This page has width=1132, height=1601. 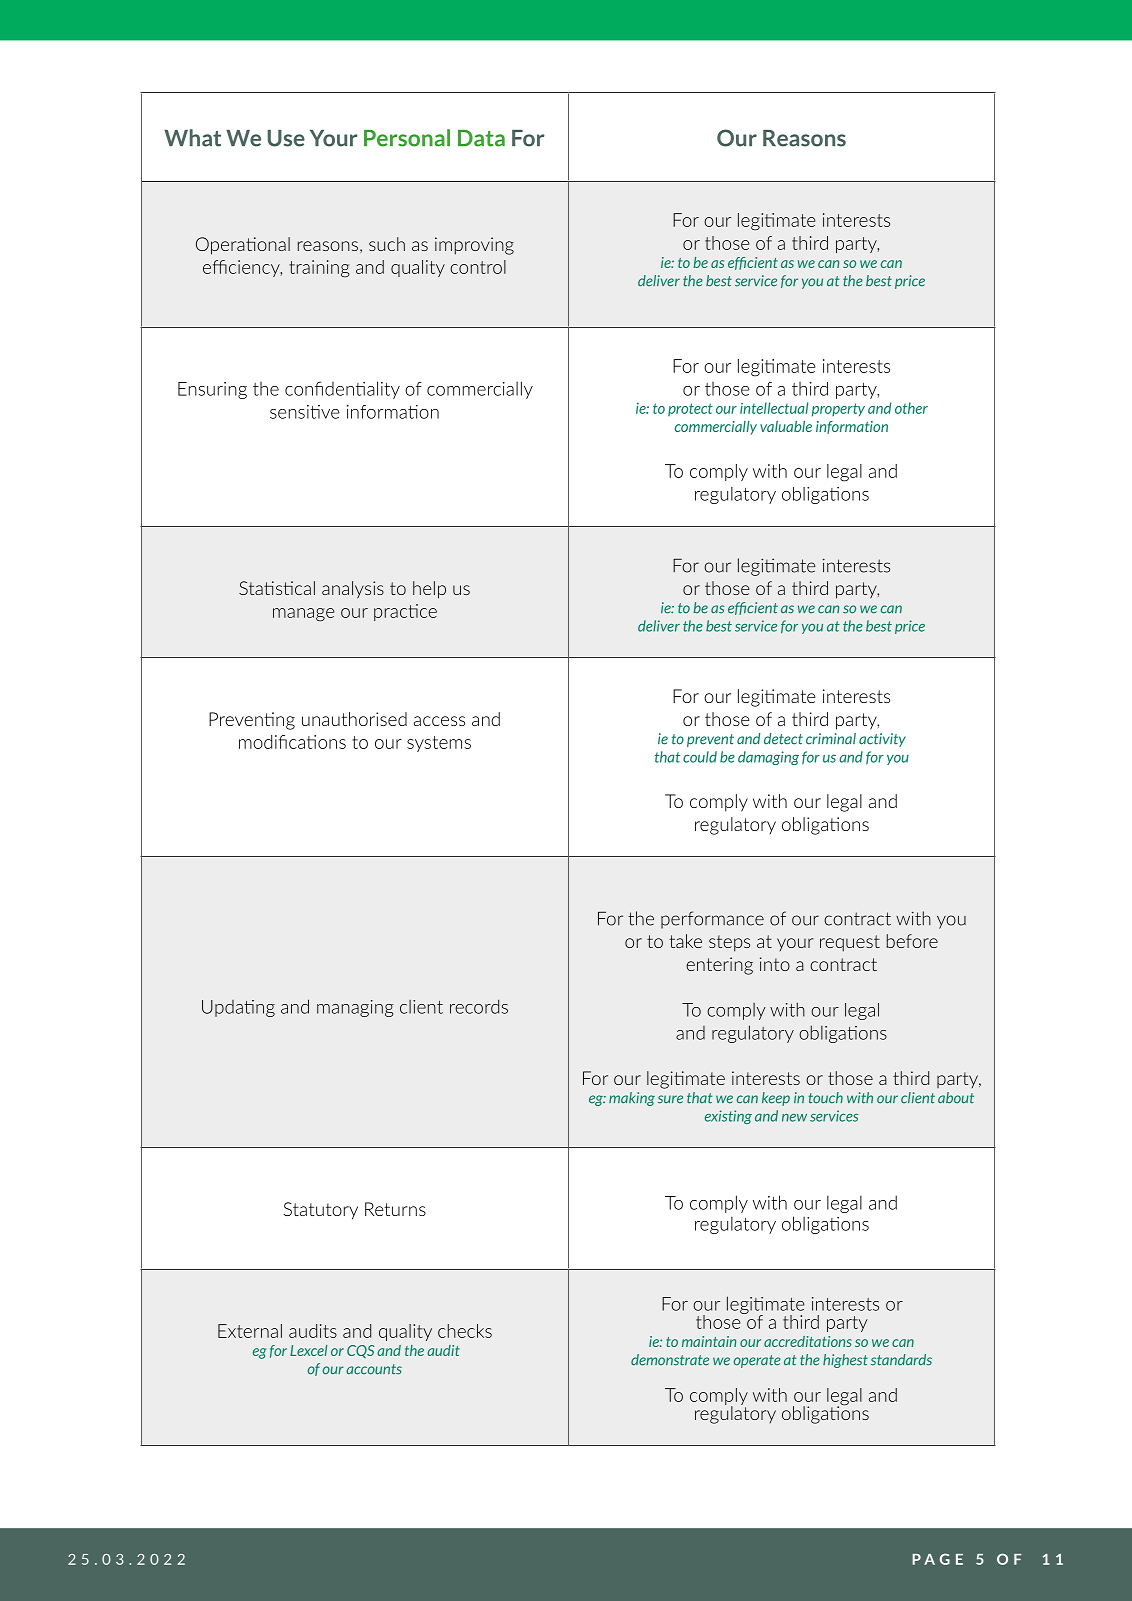 What do you see at coordinates (250, 1331) in the page?
I see `External` at bounding box center [250, 1331].
